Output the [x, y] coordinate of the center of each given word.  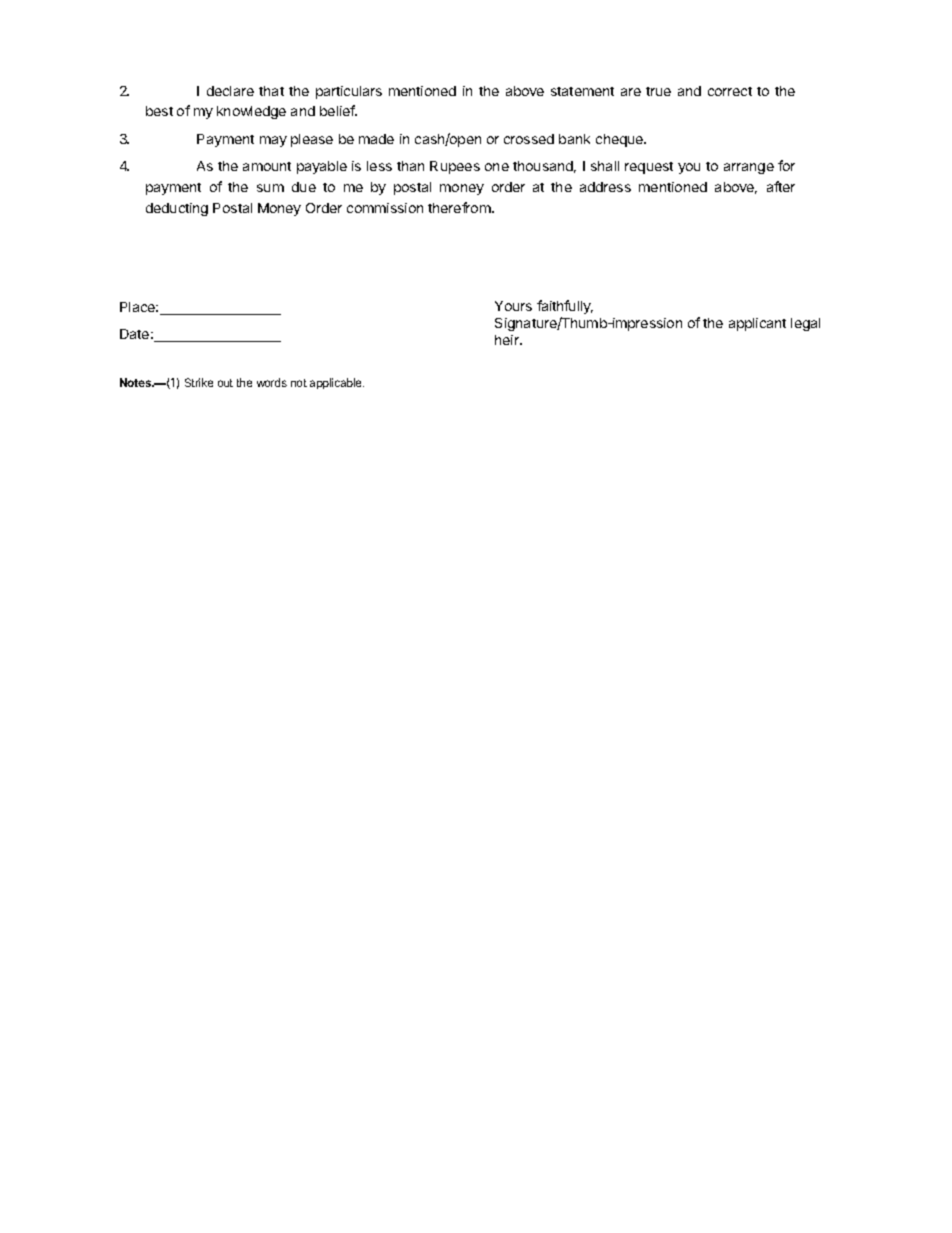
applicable [337, 383]
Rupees [455, 167]
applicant [757, 324]
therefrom [460, 207]
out [225, 383]
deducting [177, 209]
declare [230, 91]
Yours [513, 306]
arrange [749, 168]
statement [582, 91]
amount [267, 166]
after [781, 186]
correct [730, 91]
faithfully [565, 307]
